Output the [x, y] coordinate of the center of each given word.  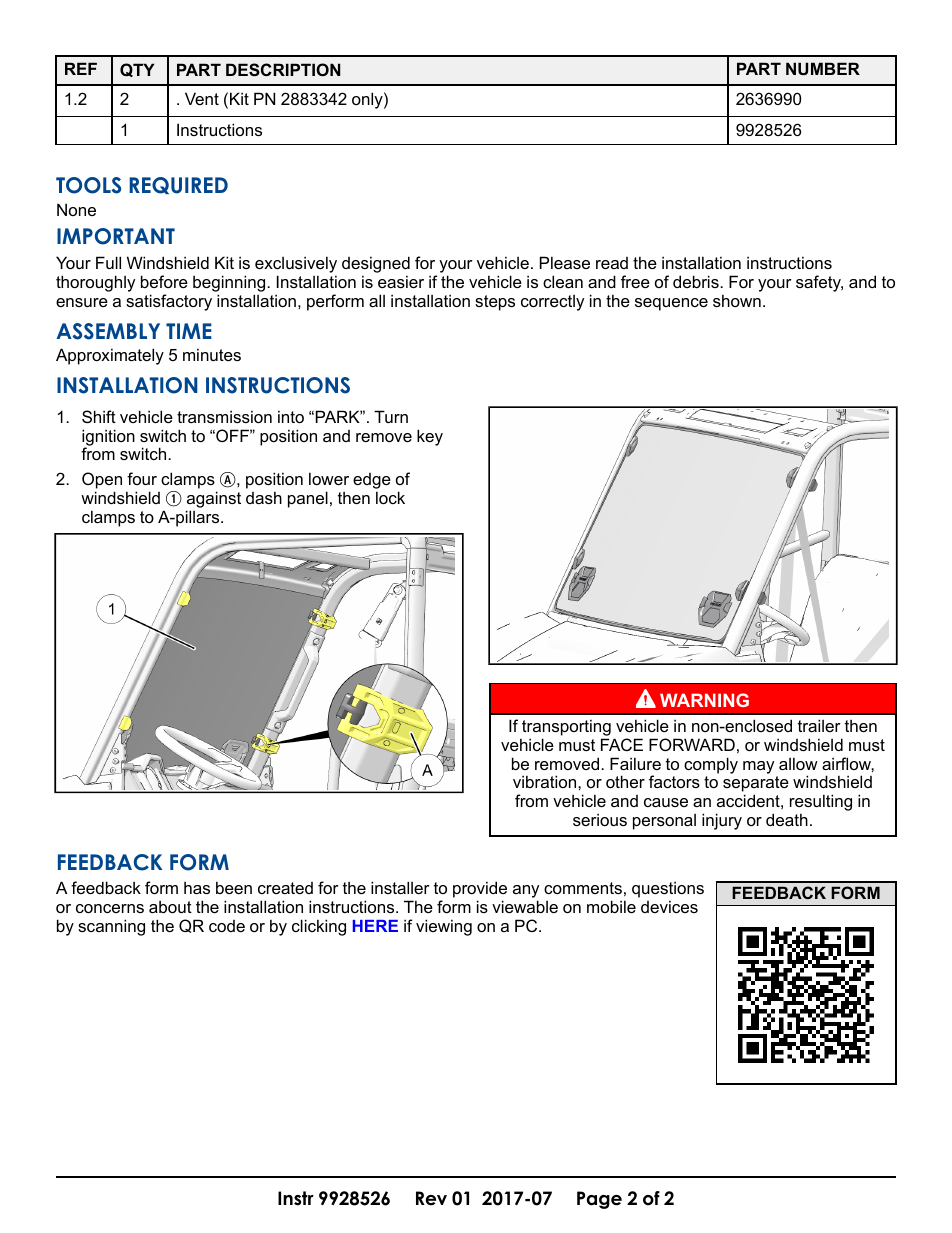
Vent [202, 98]
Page [599, 1200]
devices [669, 906]
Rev [431, 1198]
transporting [565, 729]
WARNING [704, 700]
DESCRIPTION [283, 69]
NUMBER [823, 68]
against [213, 501]
